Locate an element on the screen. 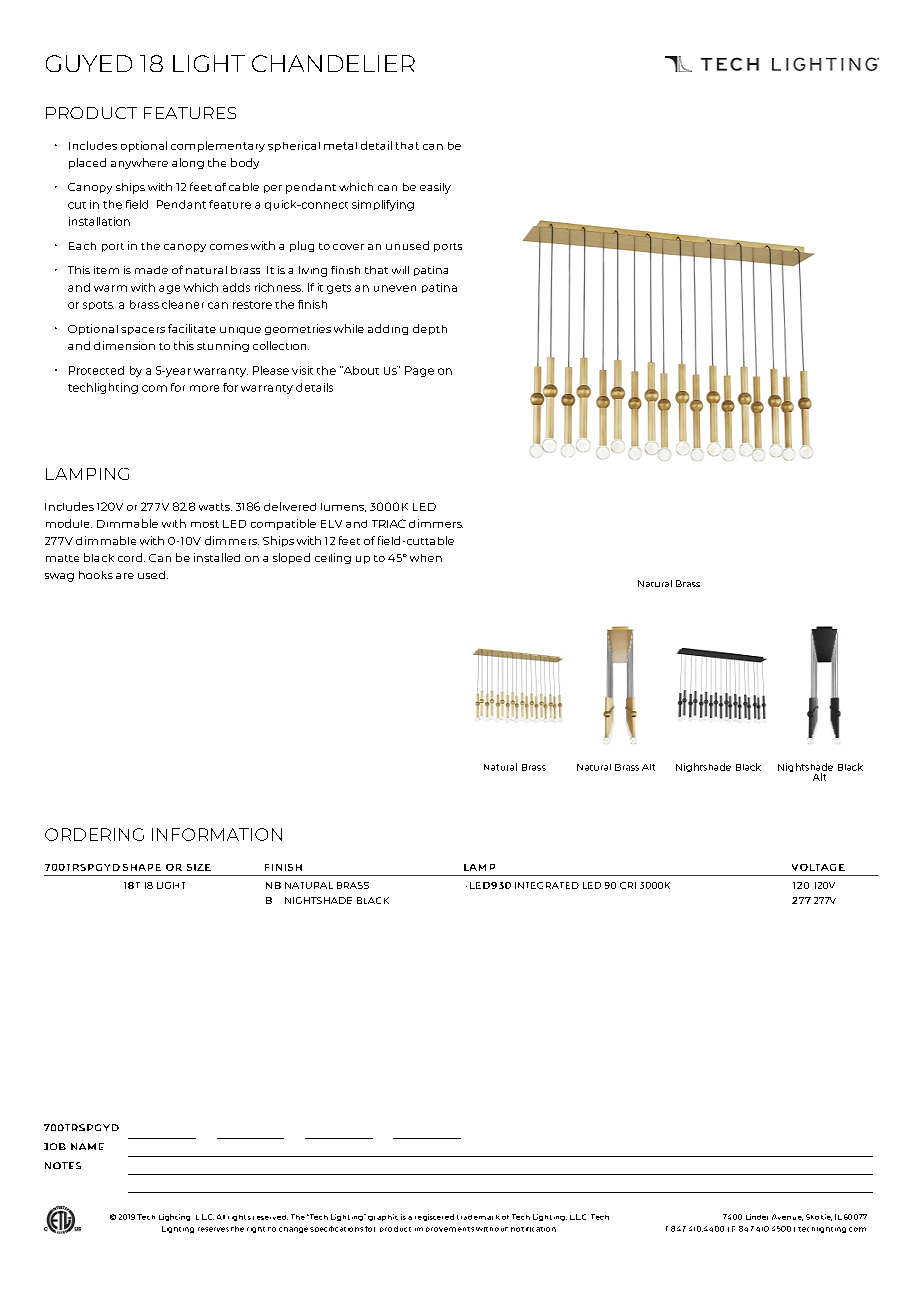 The width and height of the screenshot is (924, 1308). easily is located at coordinates (435, 188).
